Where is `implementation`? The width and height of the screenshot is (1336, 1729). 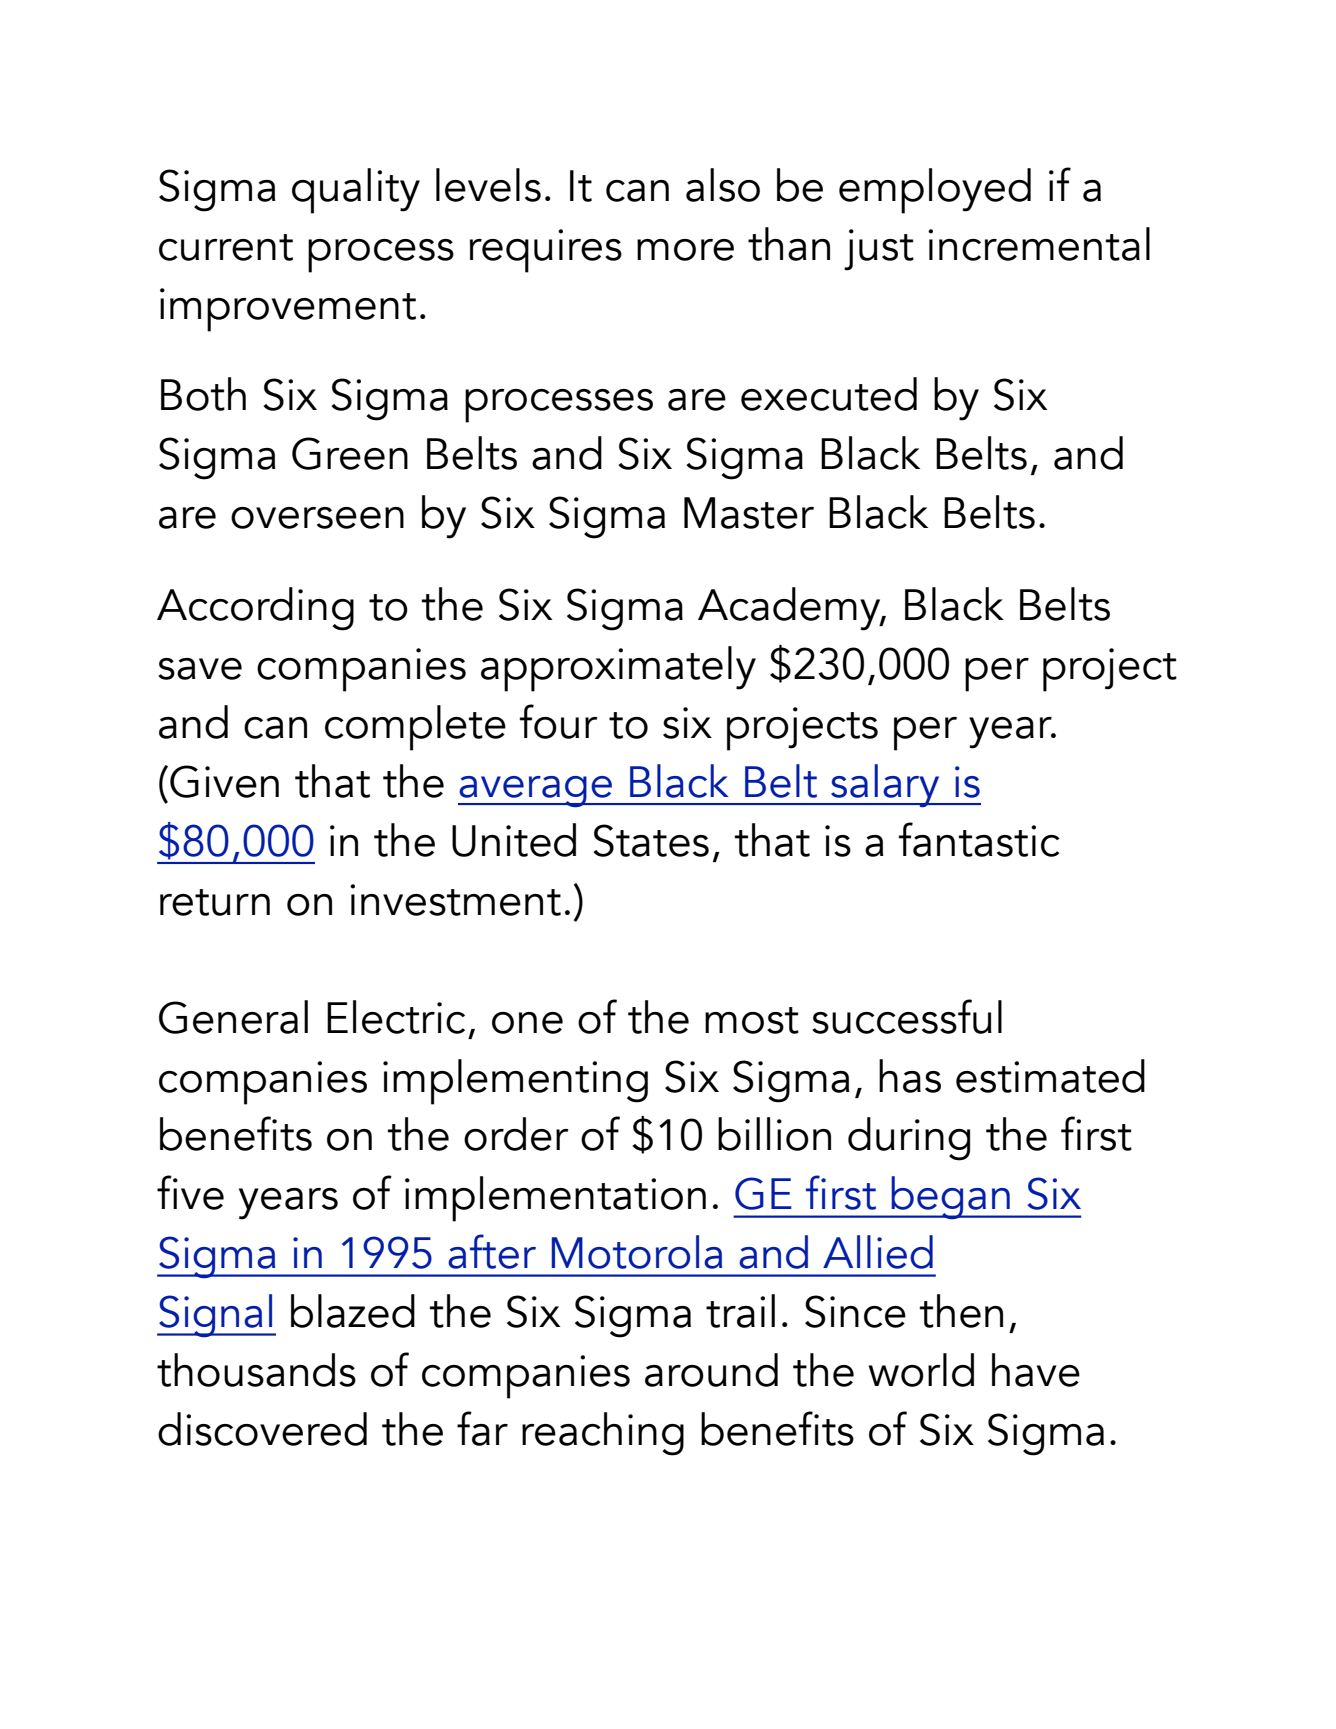 implementation is located at coordinates (555, 1199).
